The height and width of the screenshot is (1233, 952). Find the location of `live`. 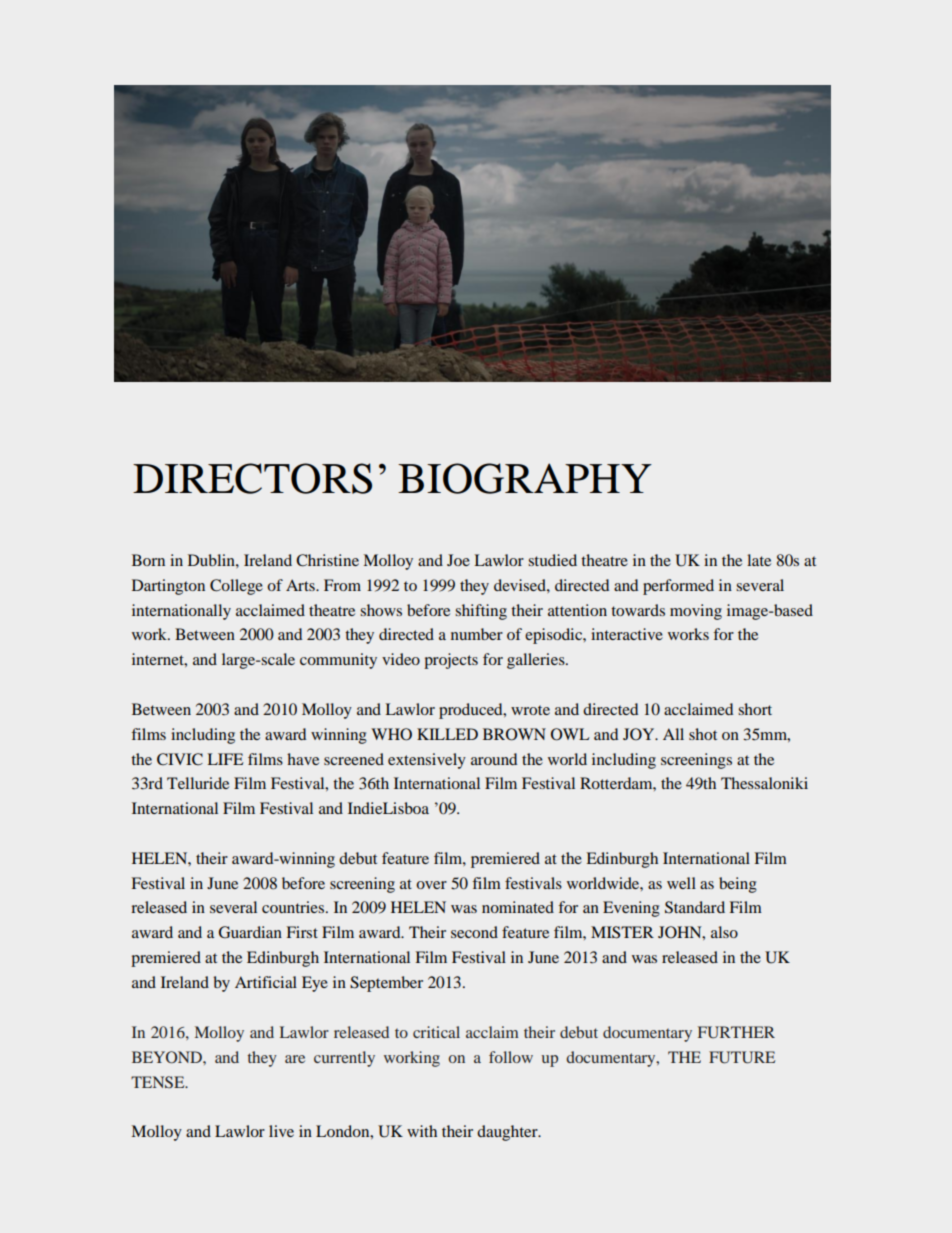

live is located at coordinates (281, 1131).
